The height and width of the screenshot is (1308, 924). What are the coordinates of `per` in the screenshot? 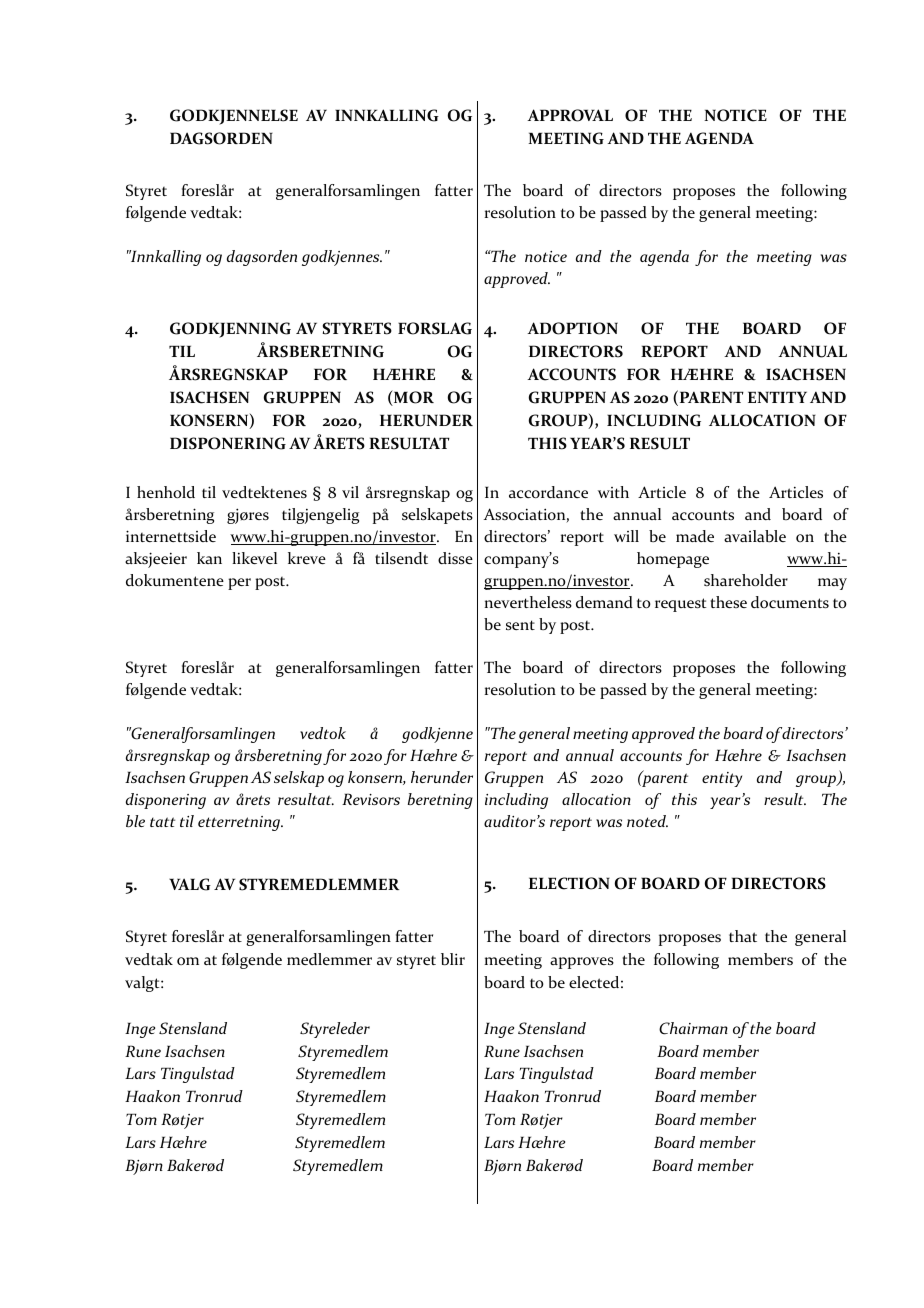 It's located at (239, 584).
